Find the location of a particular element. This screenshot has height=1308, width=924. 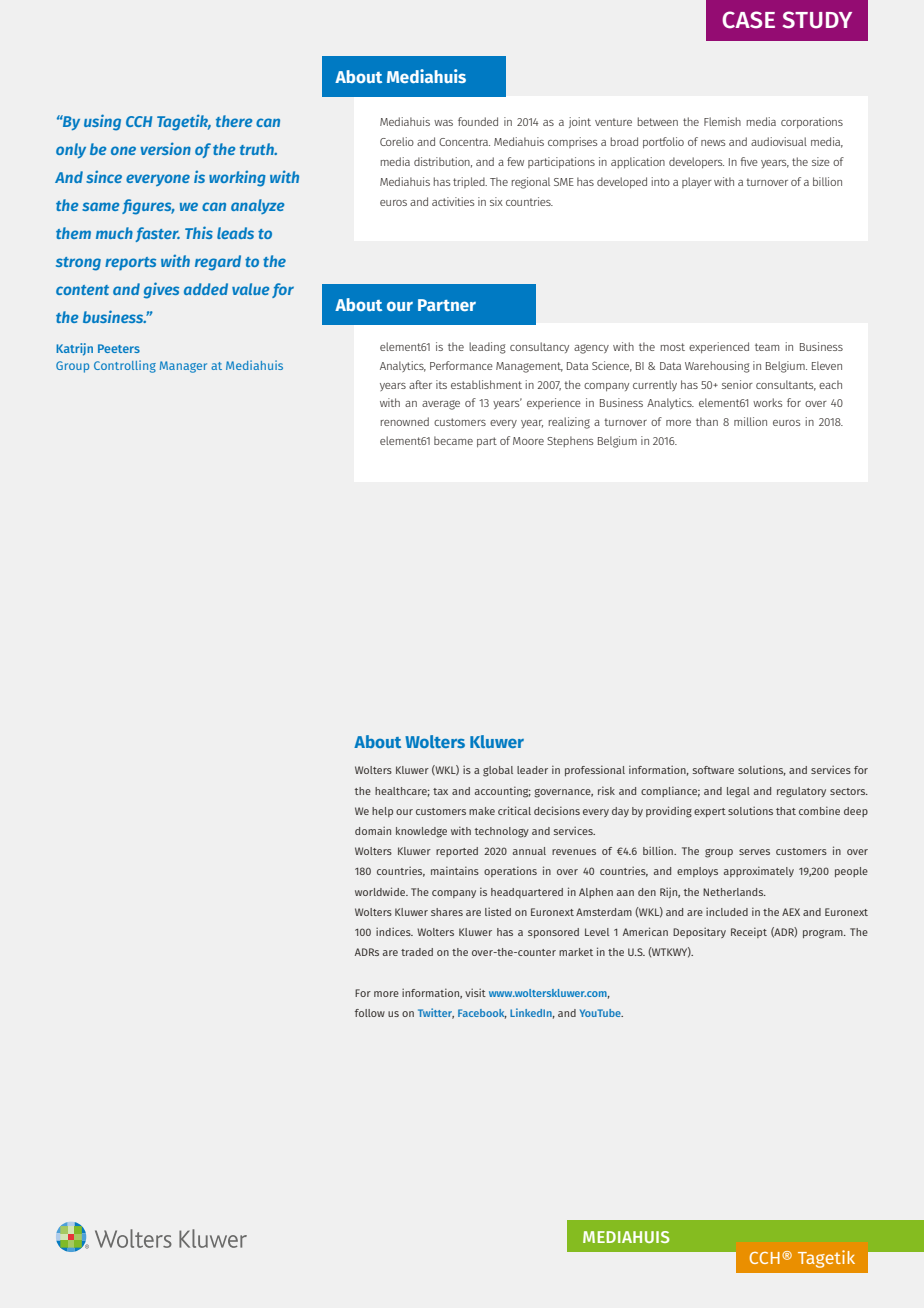

founded is located at coordinates (478, 121).
